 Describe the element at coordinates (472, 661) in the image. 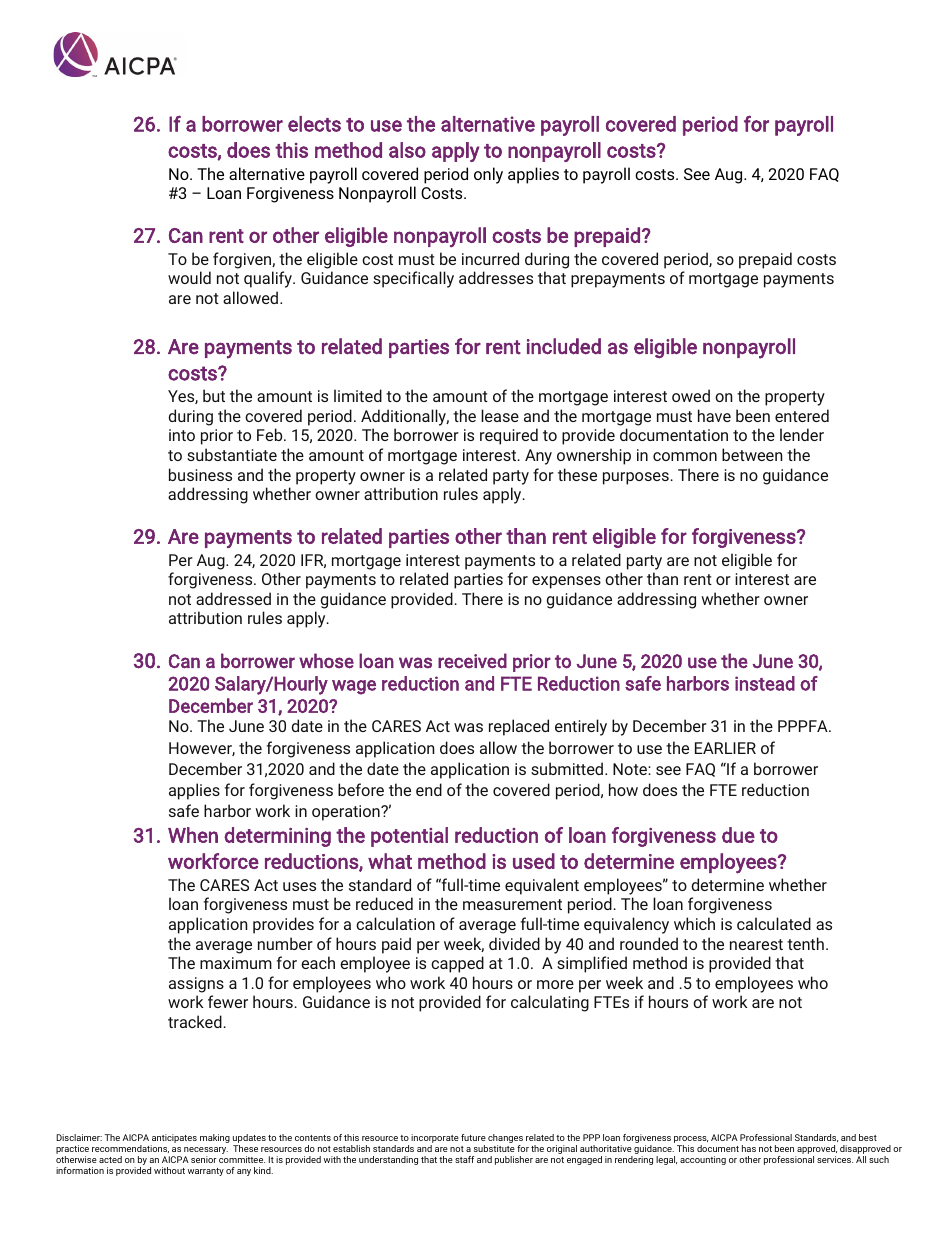

I see `received` at that location.
